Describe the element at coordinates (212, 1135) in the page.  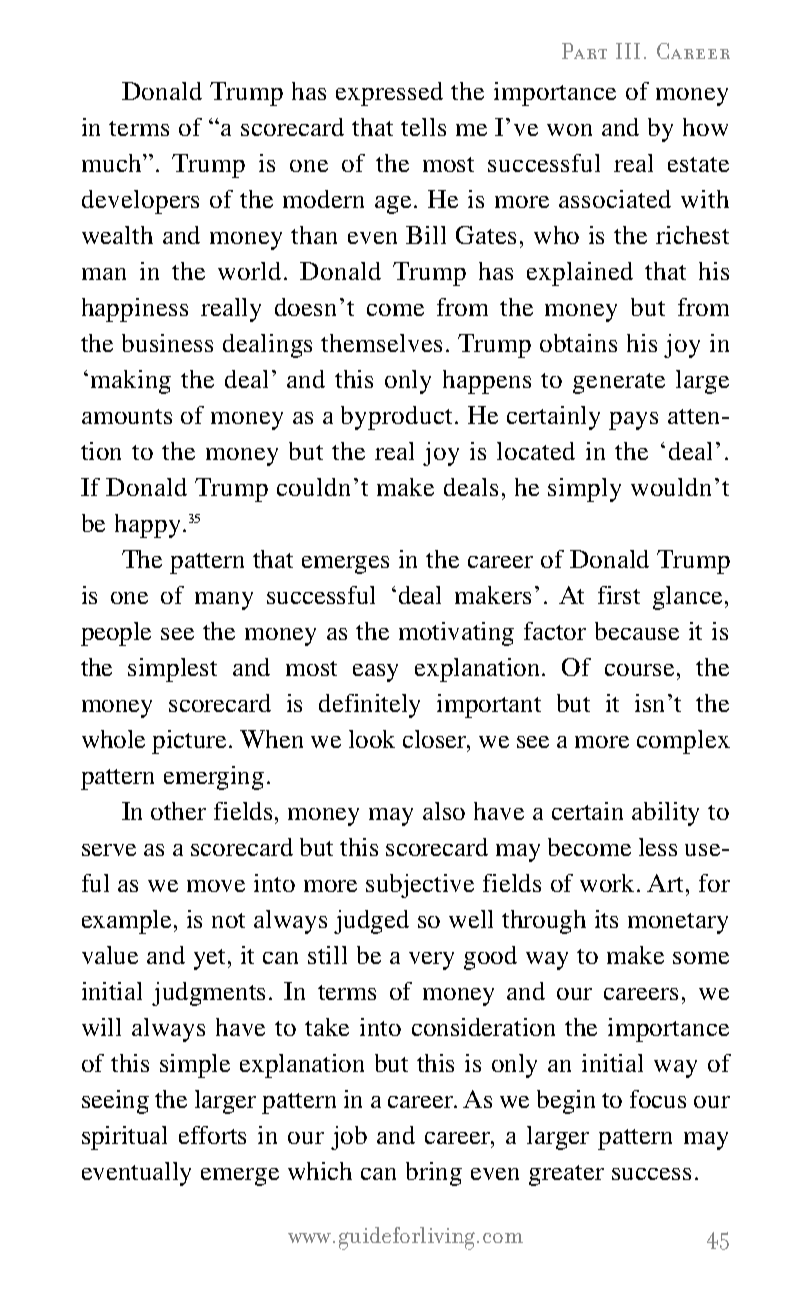
I see `efforts` at that location.
